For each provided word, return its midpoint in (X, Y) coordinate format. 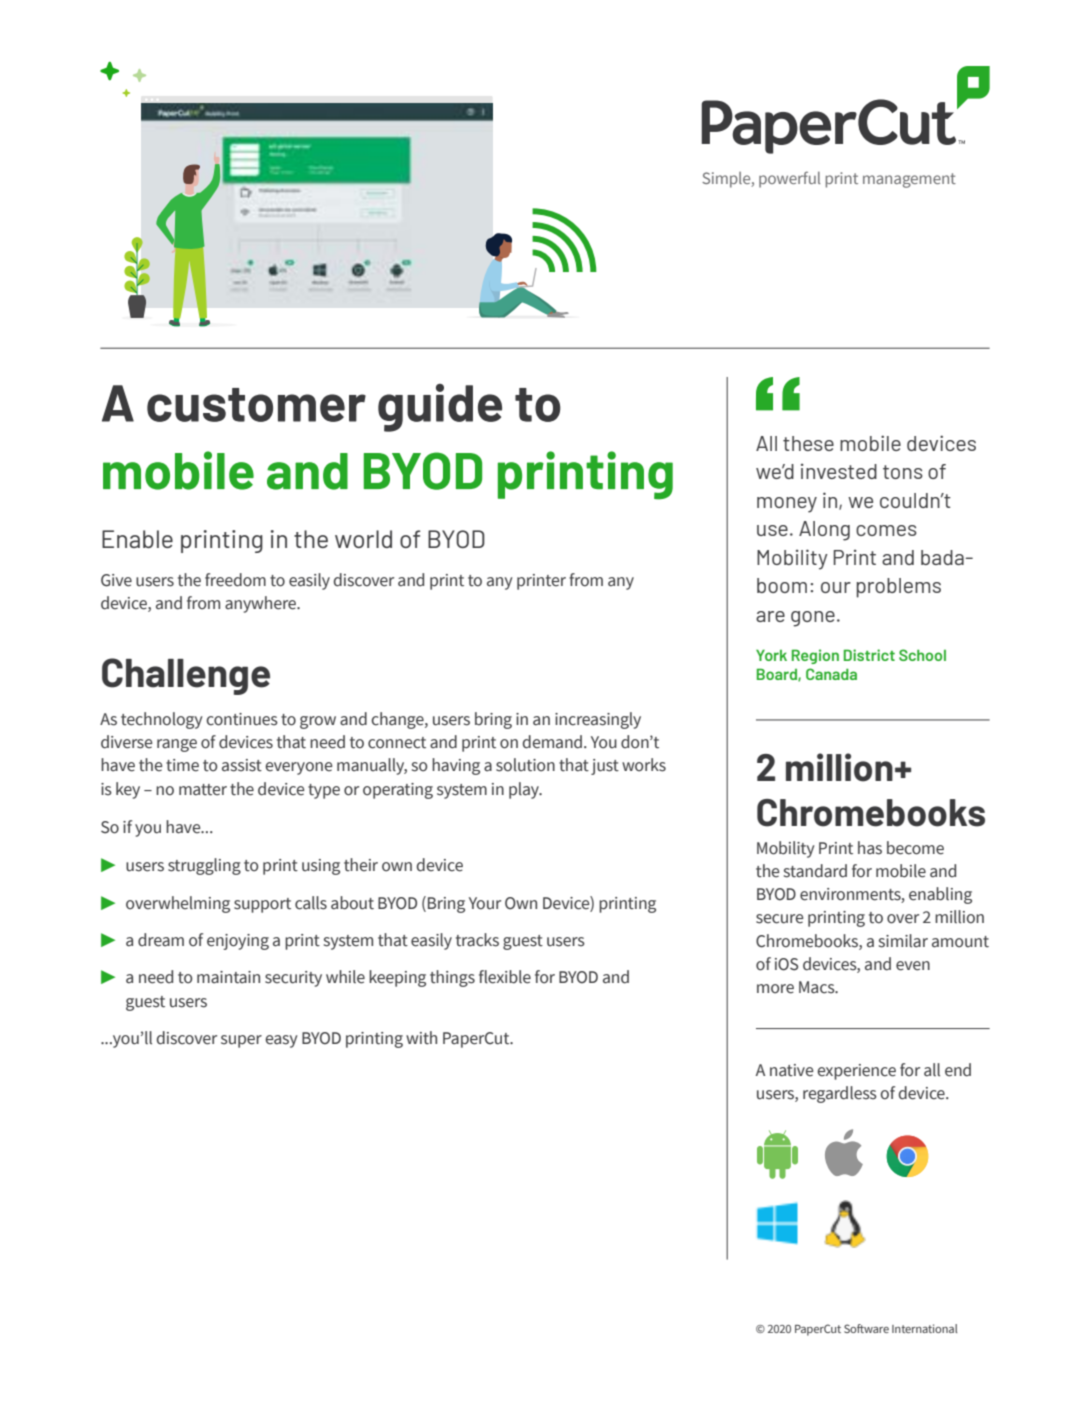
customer (256, 405)
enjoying (238, 942)
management (909, 180)
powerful (789, 179)
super (241, 1041)
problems (899, 588)
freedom (235, 580)
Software (866, 1328)
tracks (477, 940)
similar (903, 941)
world (363, 539)
